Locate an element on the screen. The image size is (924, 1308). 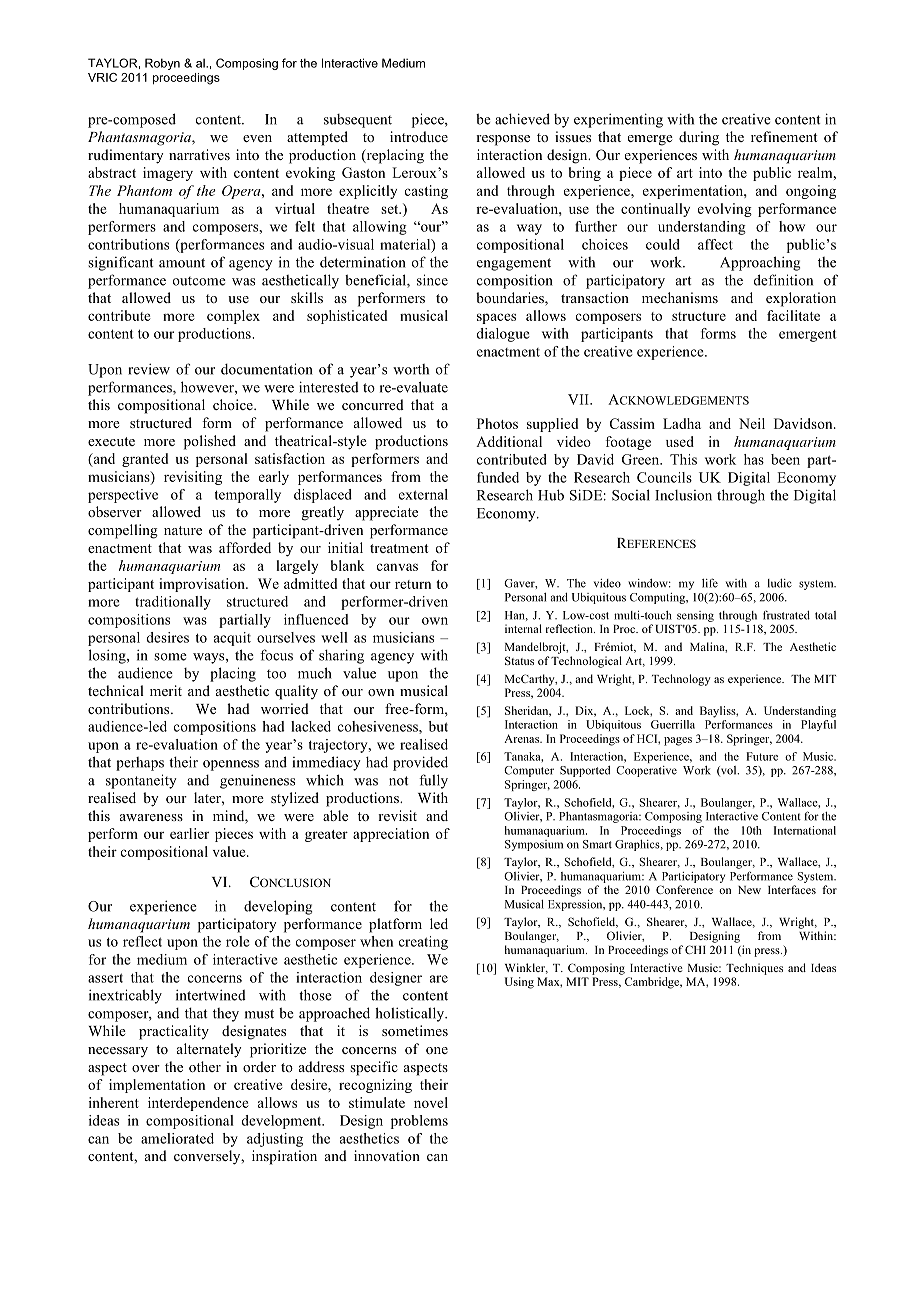
Neil is located at coordinates (752, 423).
